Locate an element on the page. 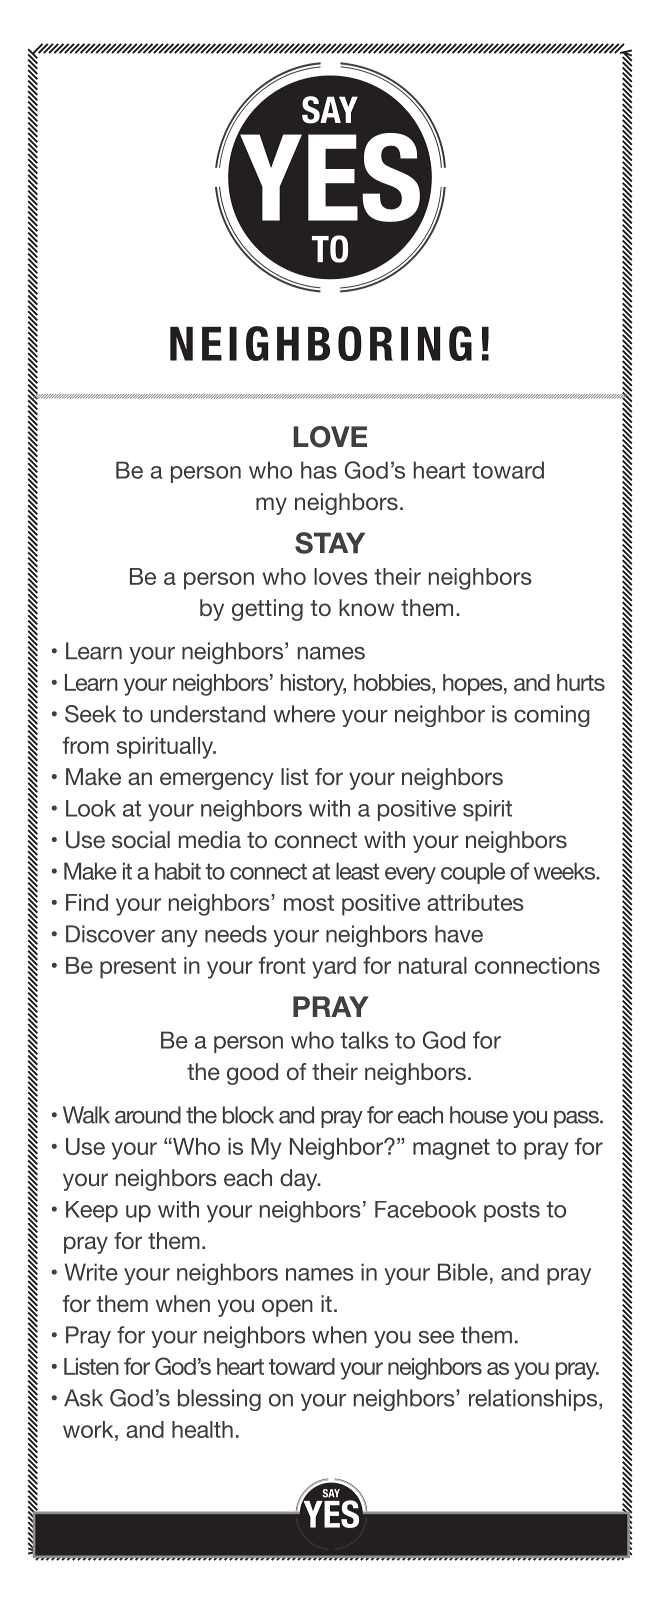  present is located at coordinates (138, 968).
